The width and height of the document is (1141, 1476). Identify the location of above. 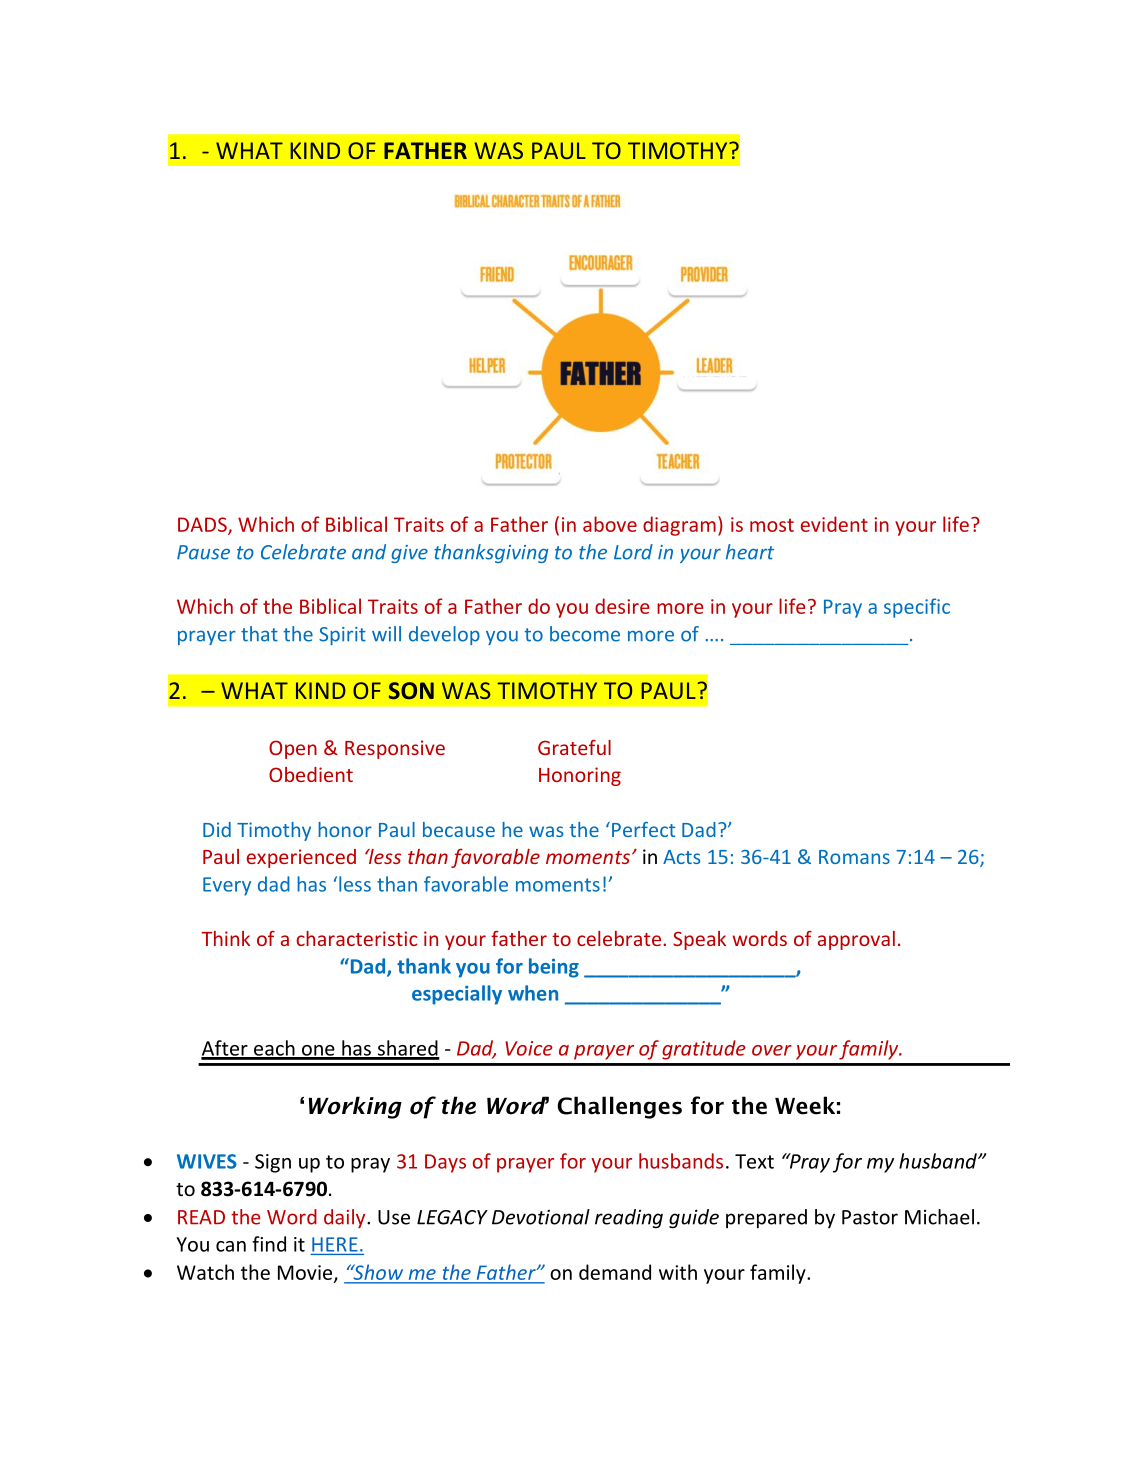
(610, 524).
